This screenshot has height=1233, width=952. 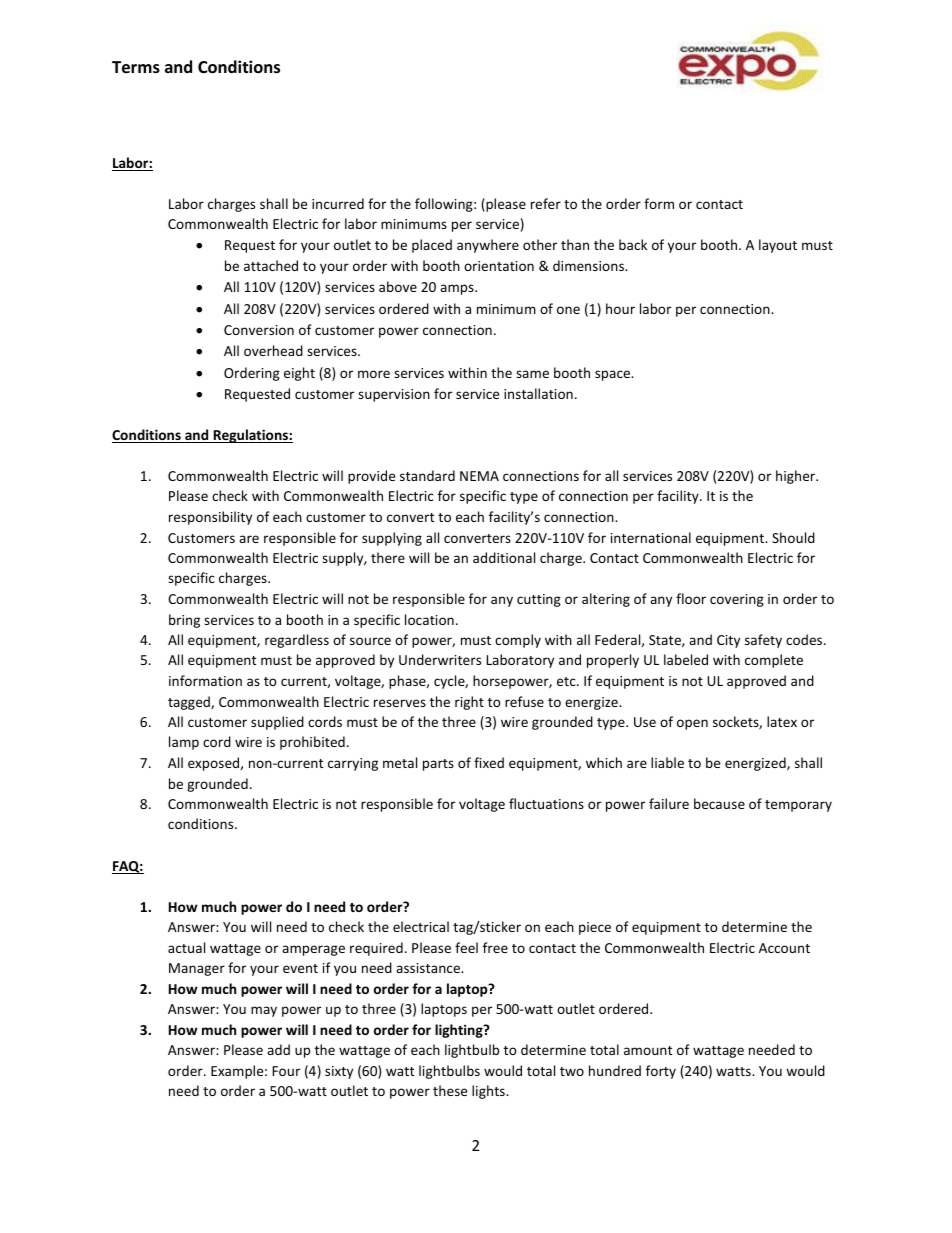 I want to click on Terms, so click(x=136, y=67).
